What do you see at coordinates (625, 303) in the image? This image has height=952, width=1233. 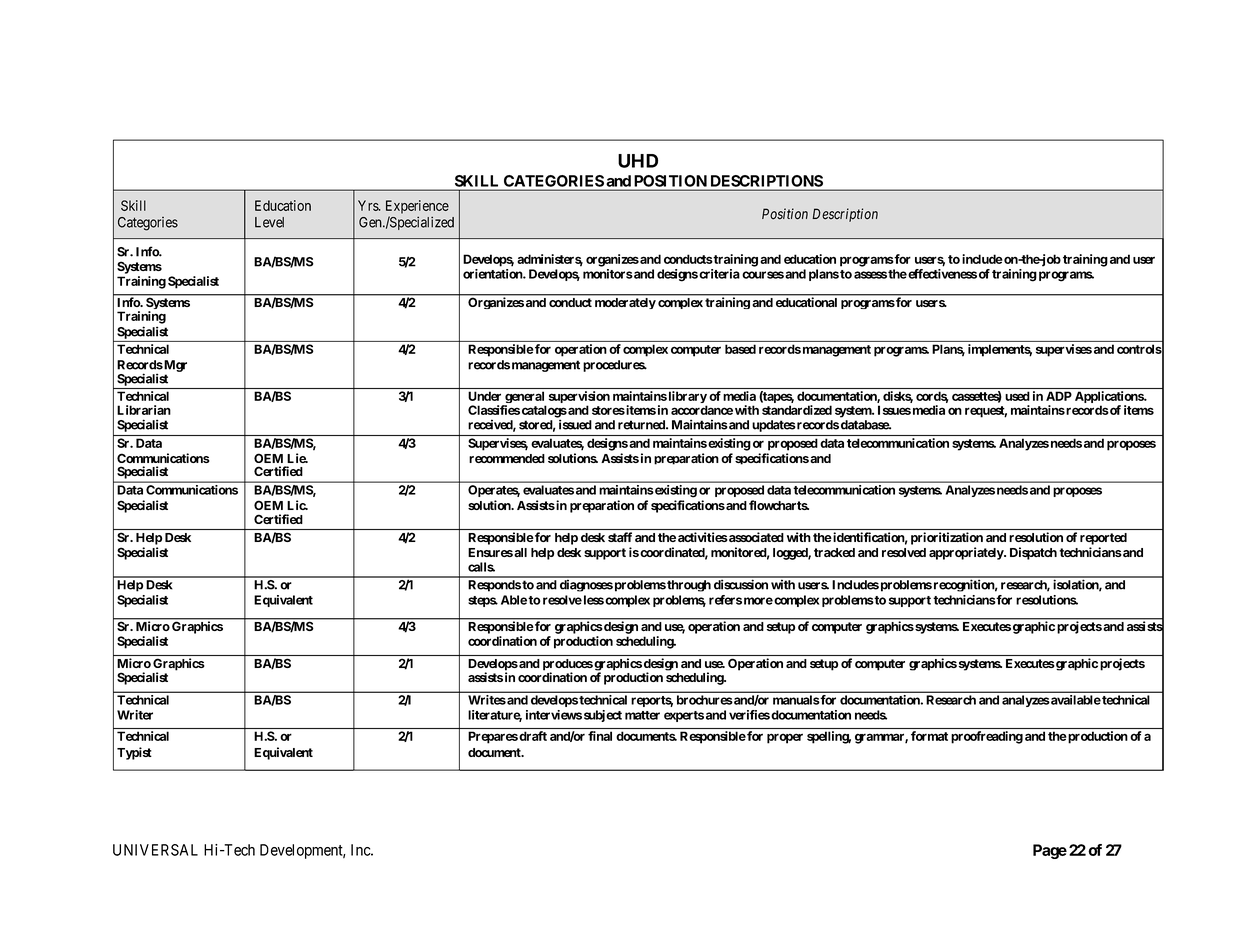 I see `moderately` at bounding box center [625, 303].
